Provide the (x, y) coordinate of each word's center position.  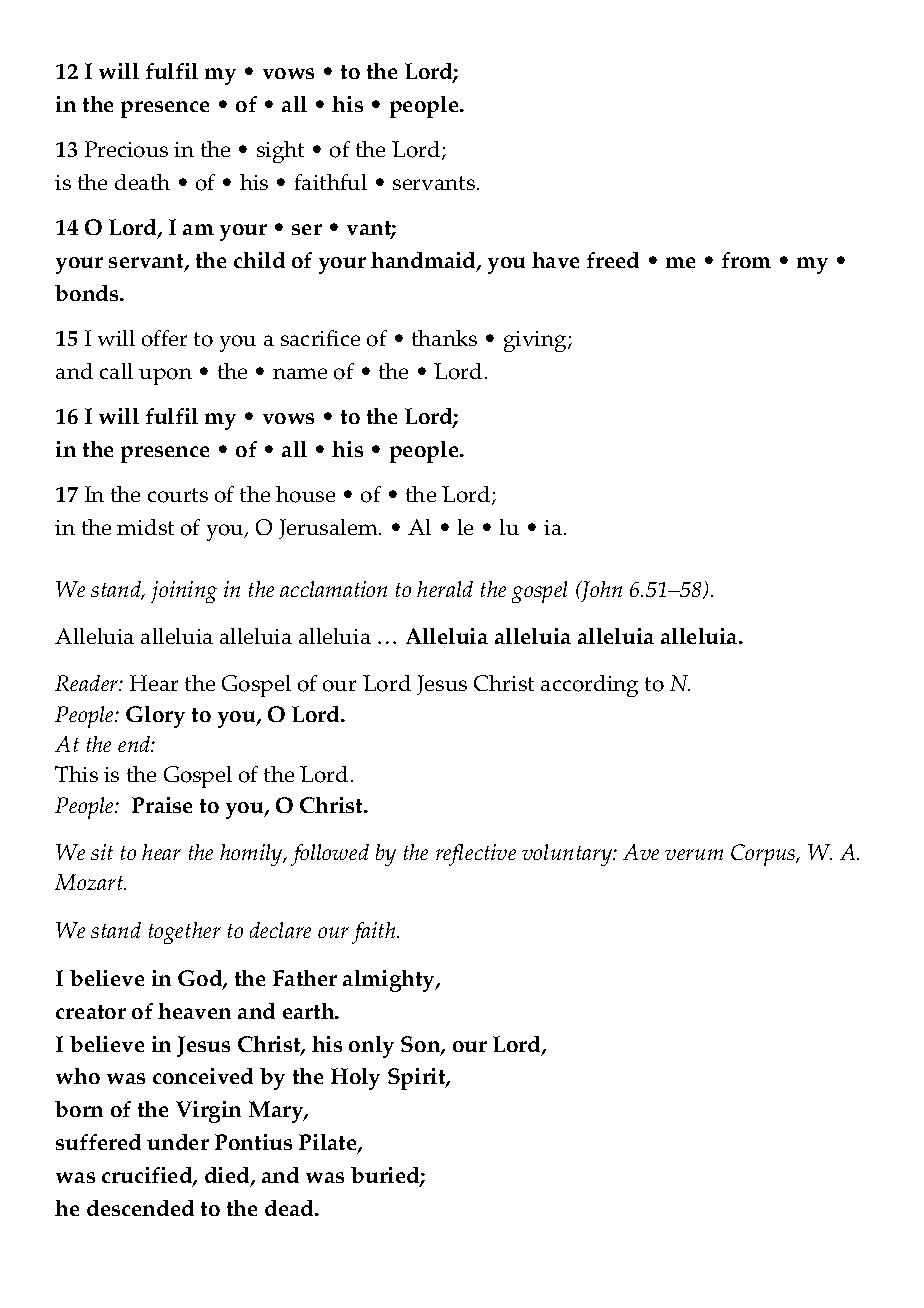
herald (445, 589)
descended (140, 1208)
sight (280, 152)
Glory (155, 717)
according (589, 686)
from (746, 260)
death (142, 182)
